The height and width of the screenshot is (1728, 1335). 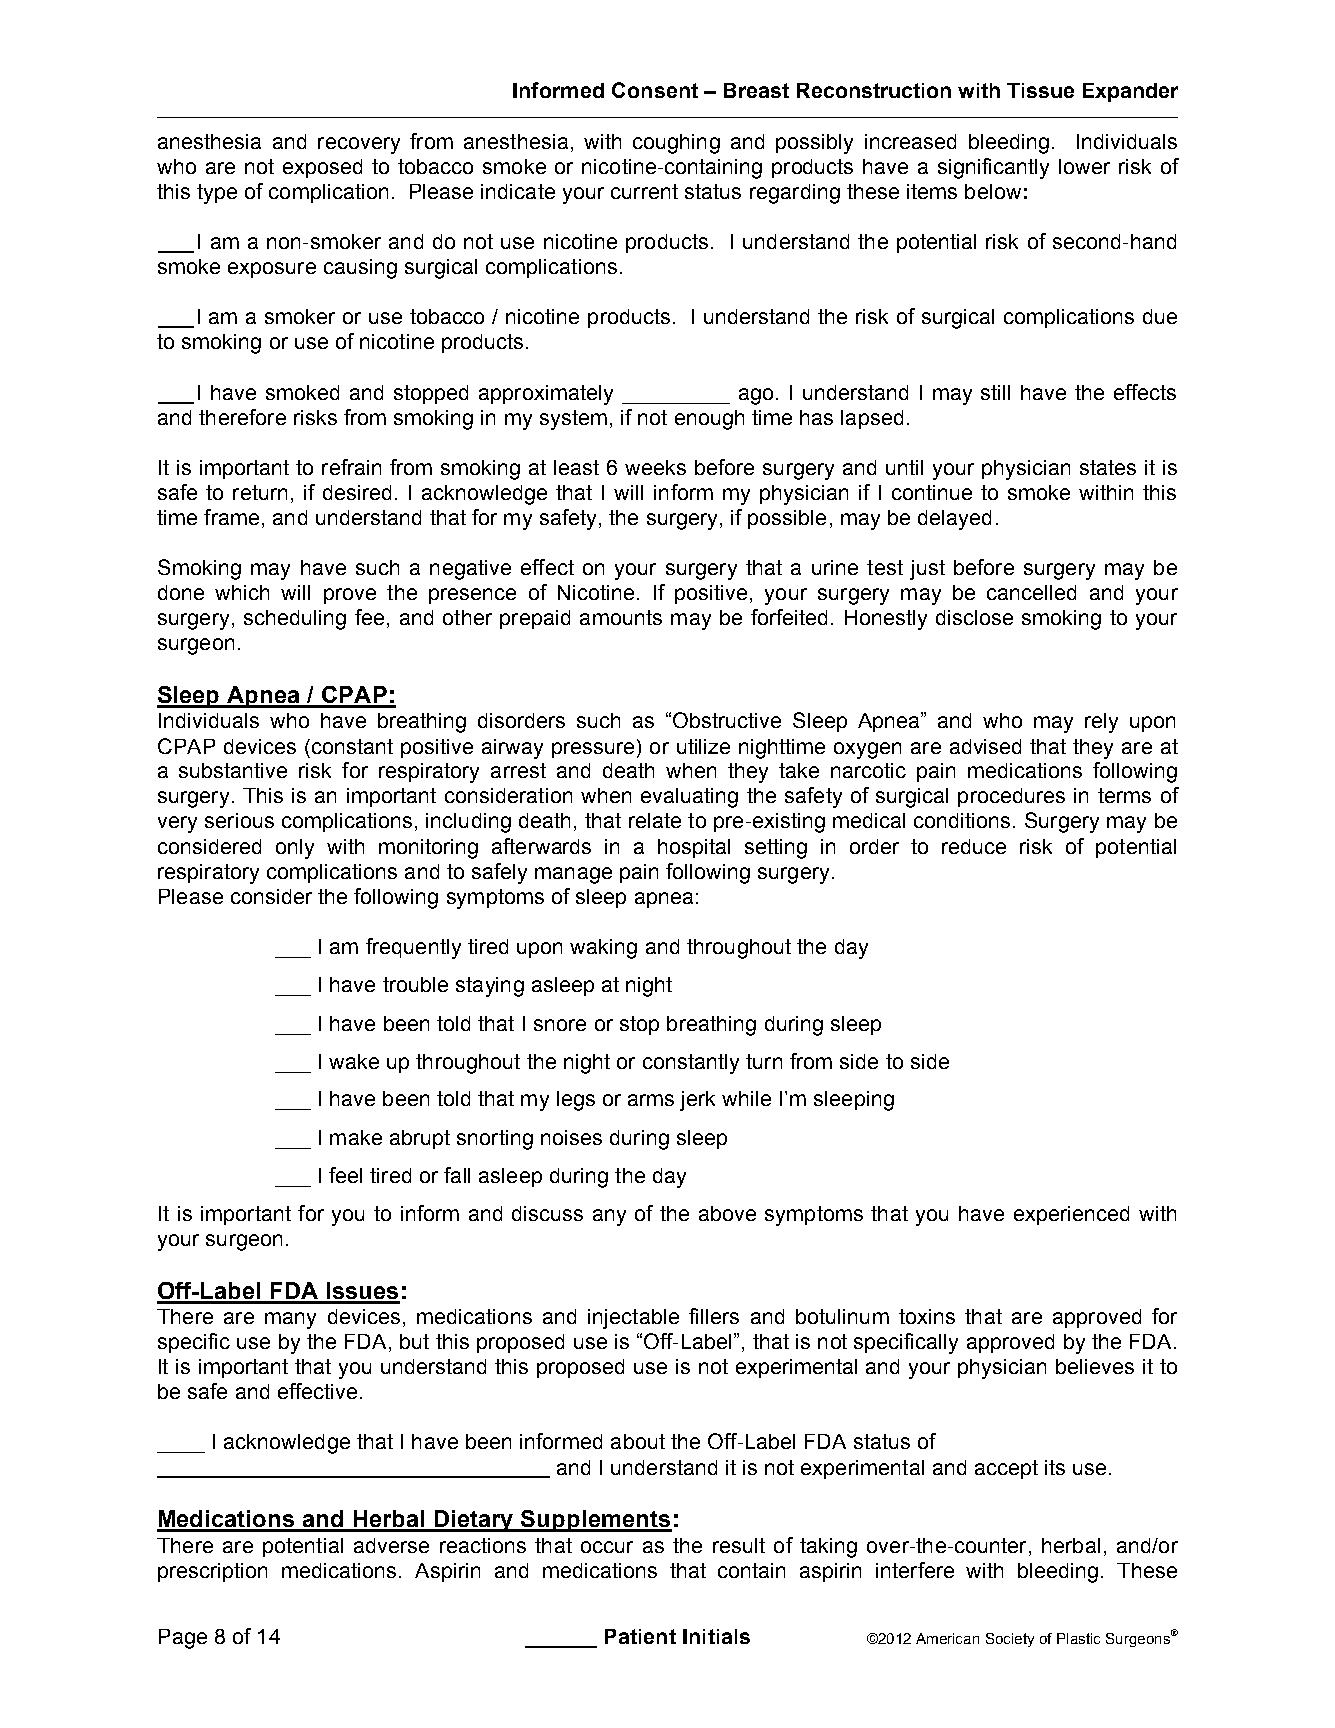 What do you see at coordinates (640, 1636) in the screenshot?
I see `Patient` at bounding box center [640, 1636].
